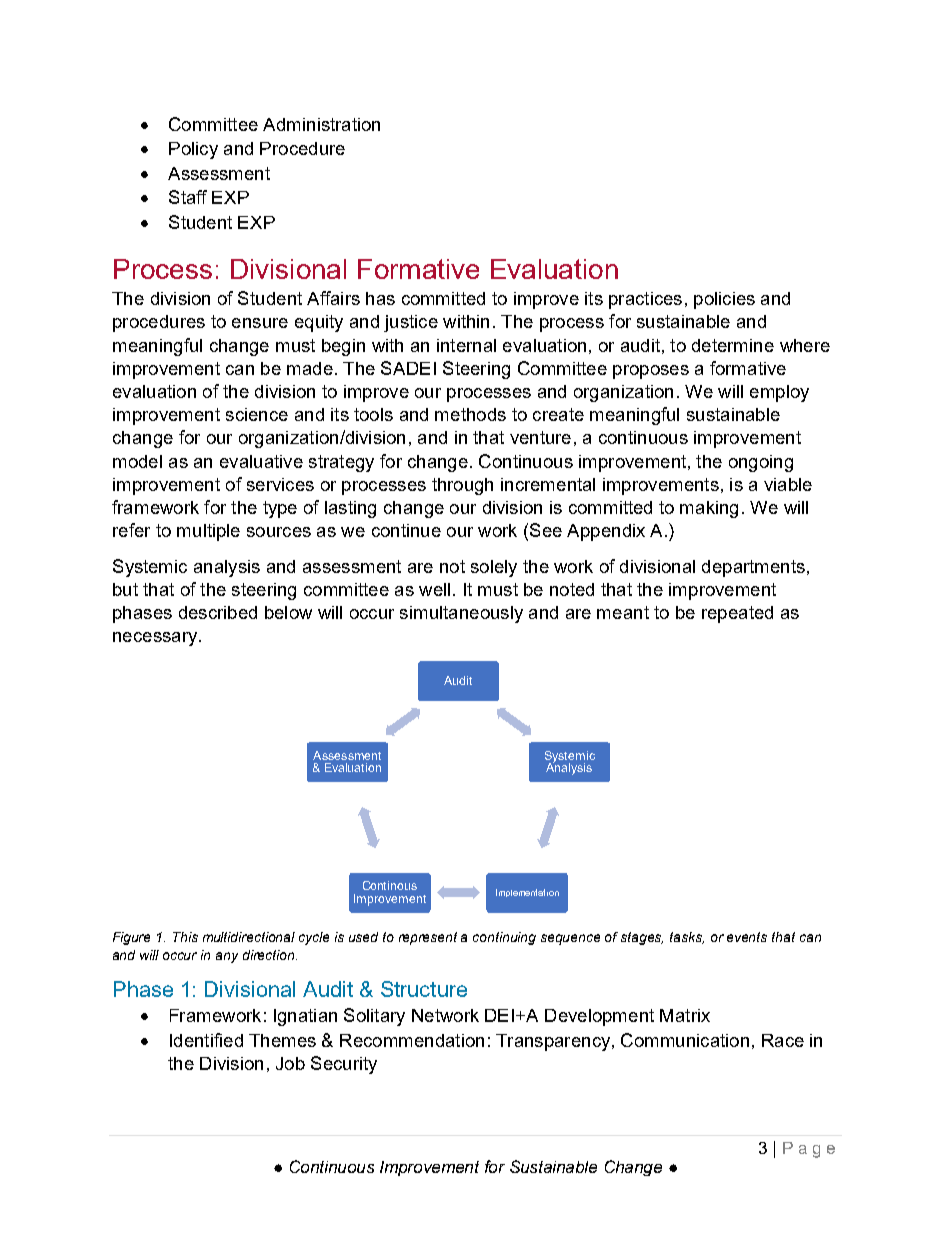 The height and width of the screenshot is (1233, 952). What do you see at coordinates (193, 150) in the screenshot?
I see `Policy` at bounding box center [193, 150].
